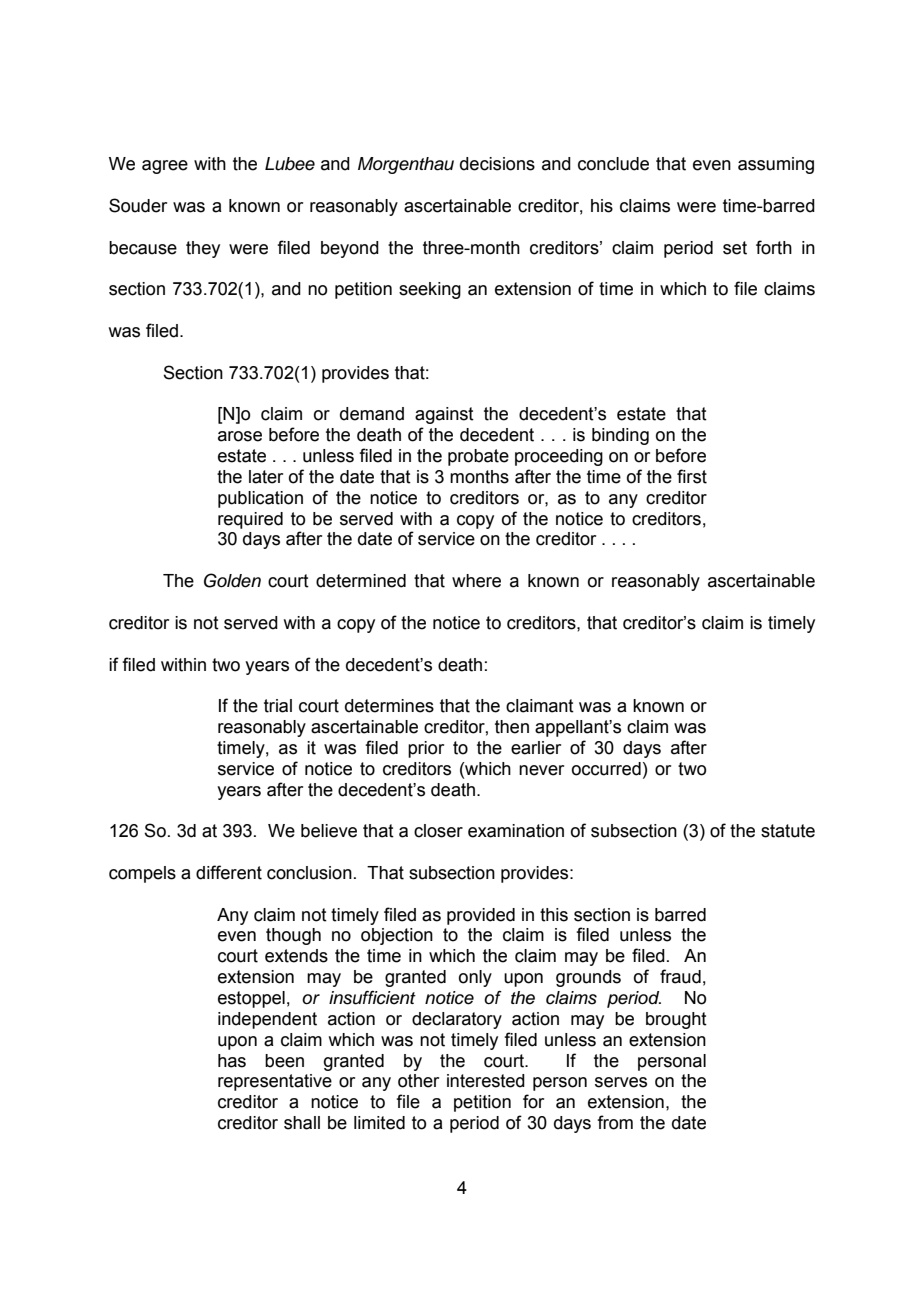  Describe the element at coordinates (486, 1081) in the document. I see `interested` at that location.
